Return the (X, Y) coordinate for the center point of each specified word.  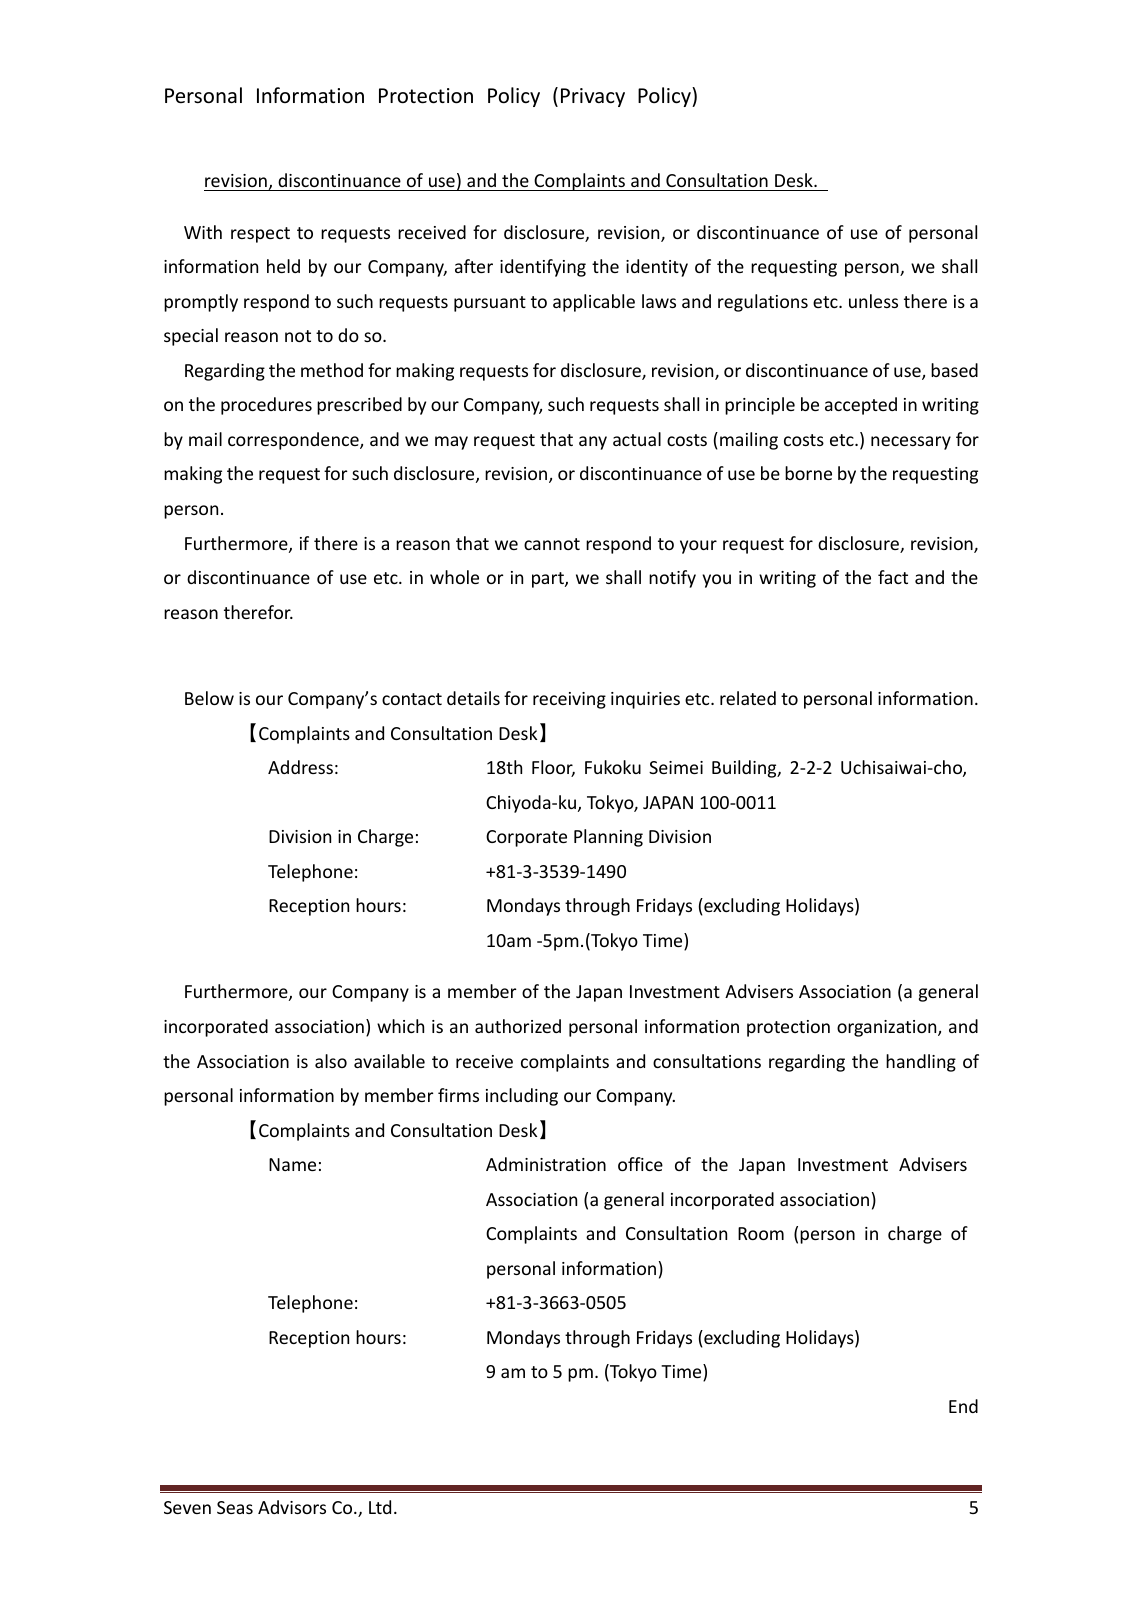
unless (873, 301)
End (963, 1406)
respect (260, 235)
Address (300, 767)
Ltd (380, 1507)
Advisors (292, 1507)
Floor (553, 768)
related (748, 698)
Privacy (593, 97)
